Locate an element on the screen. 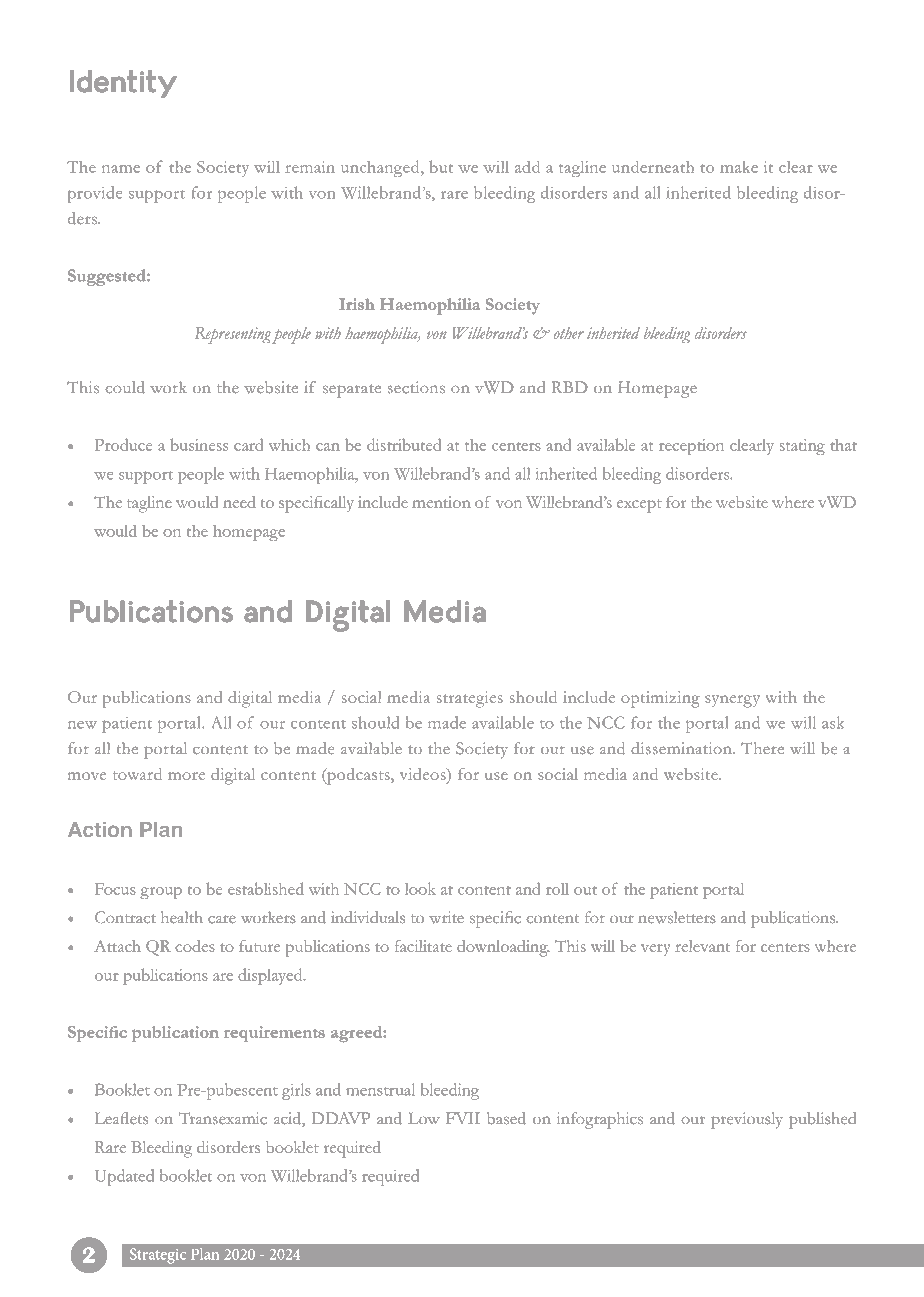  make is located at coordinates (739, 167).
